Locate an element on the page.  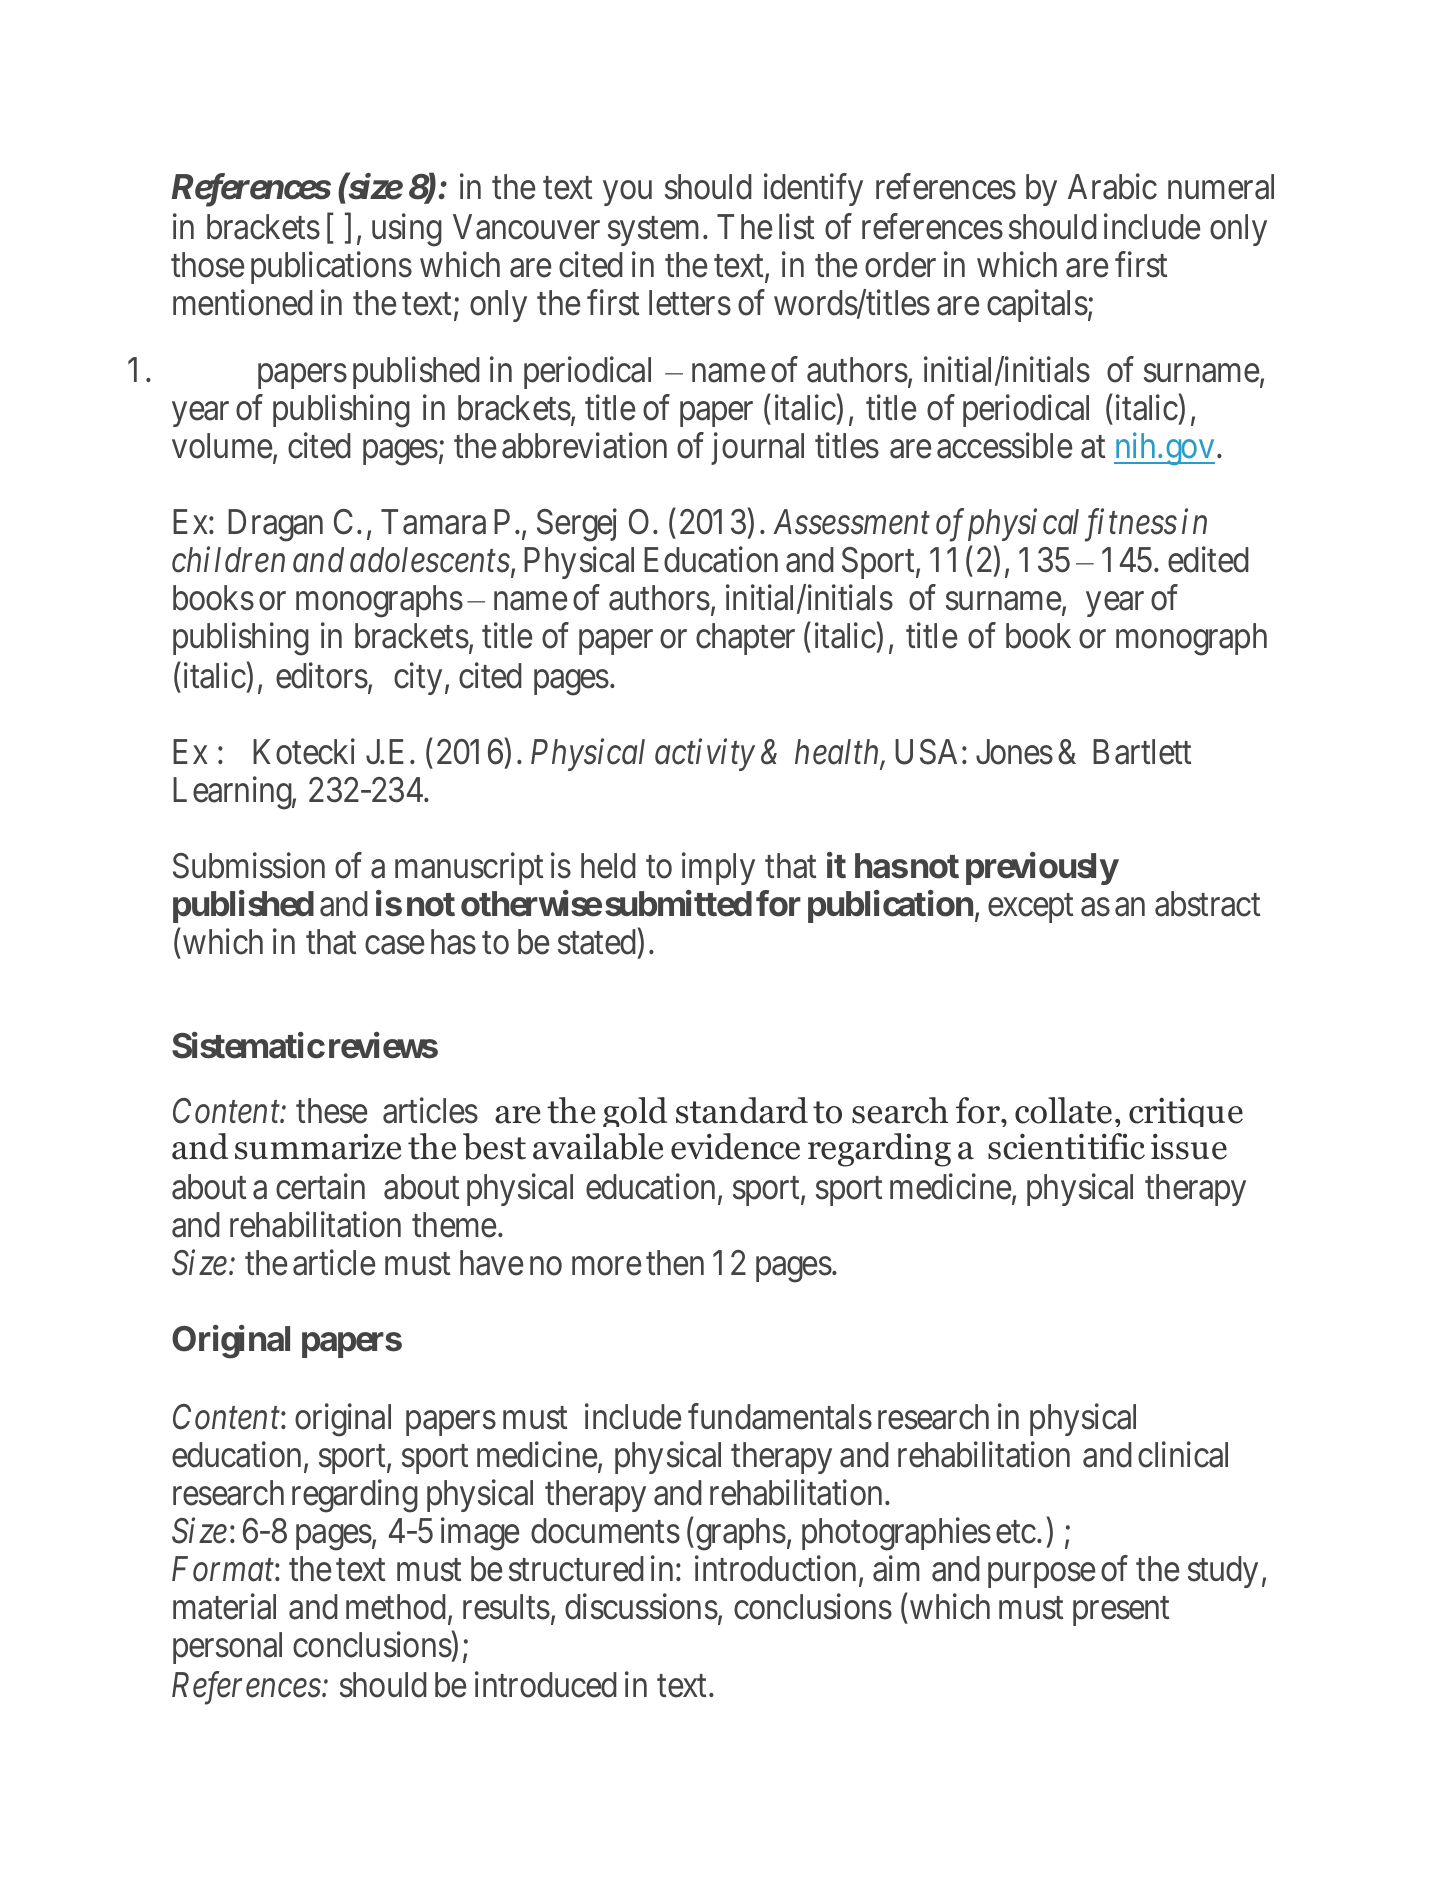
Arabic is located at coordinates (1112, 187).
